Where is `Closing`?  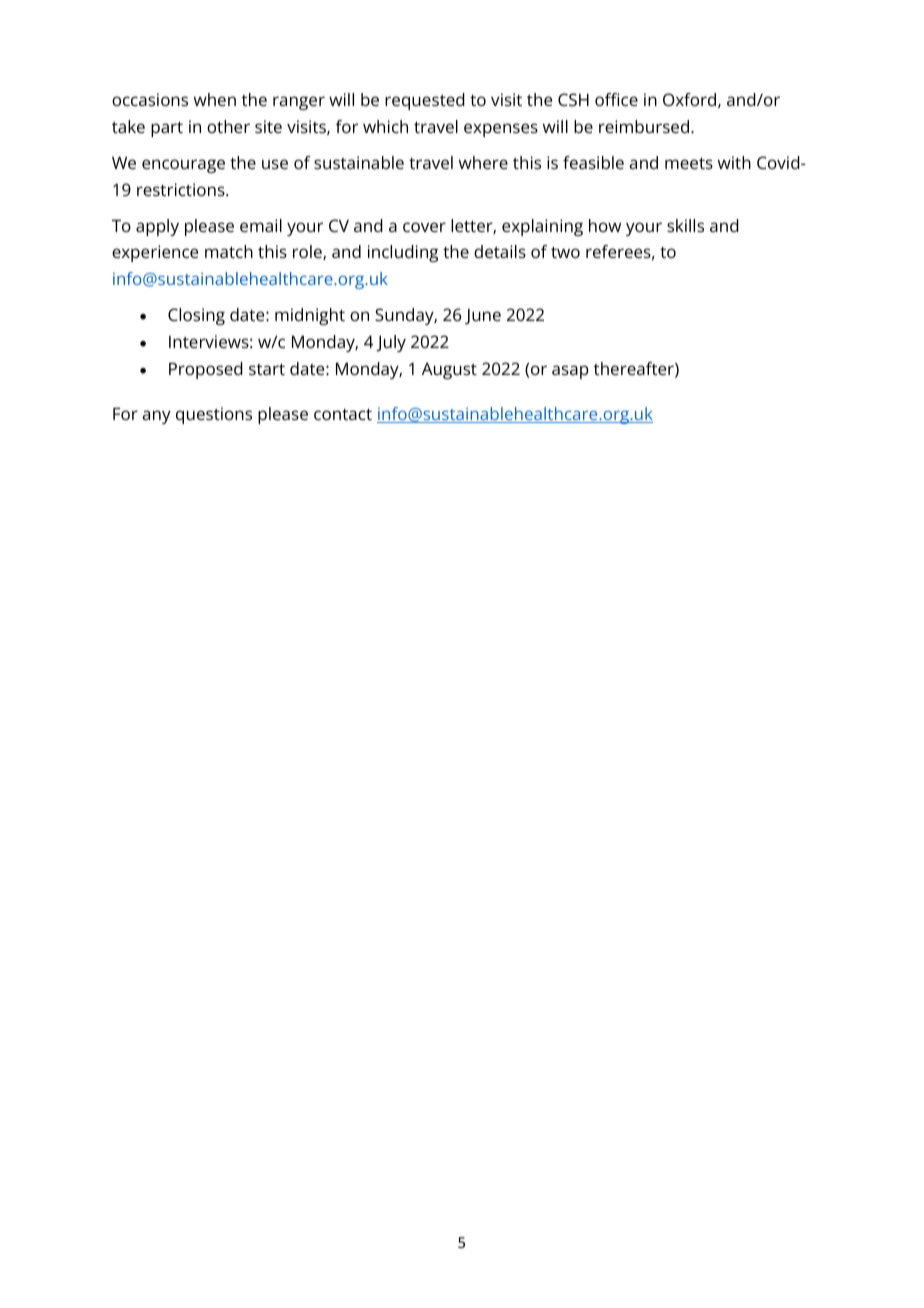 Closing is located at coordinates (196, 316).
